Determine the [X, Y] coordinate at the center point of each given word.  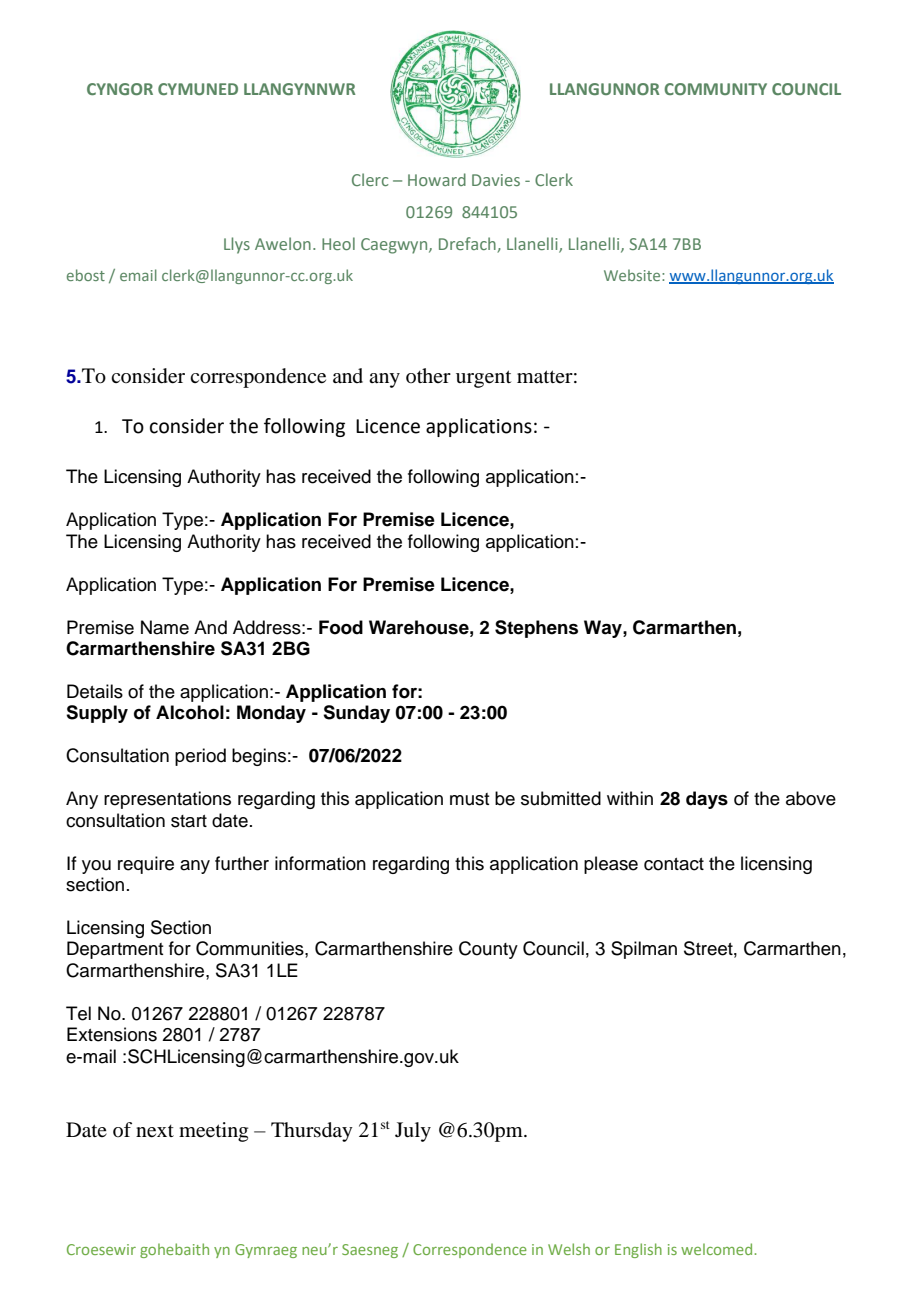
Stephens [536, 629]
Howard [437, 179]
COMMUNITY [715, 89]
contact [674, 864]
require [146, 865]
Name [165, 627]
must [470, 799]
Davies [496, 180]
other [428, 375]
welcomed [718, 1249]
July [413, 1132]
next [155, 1131]
